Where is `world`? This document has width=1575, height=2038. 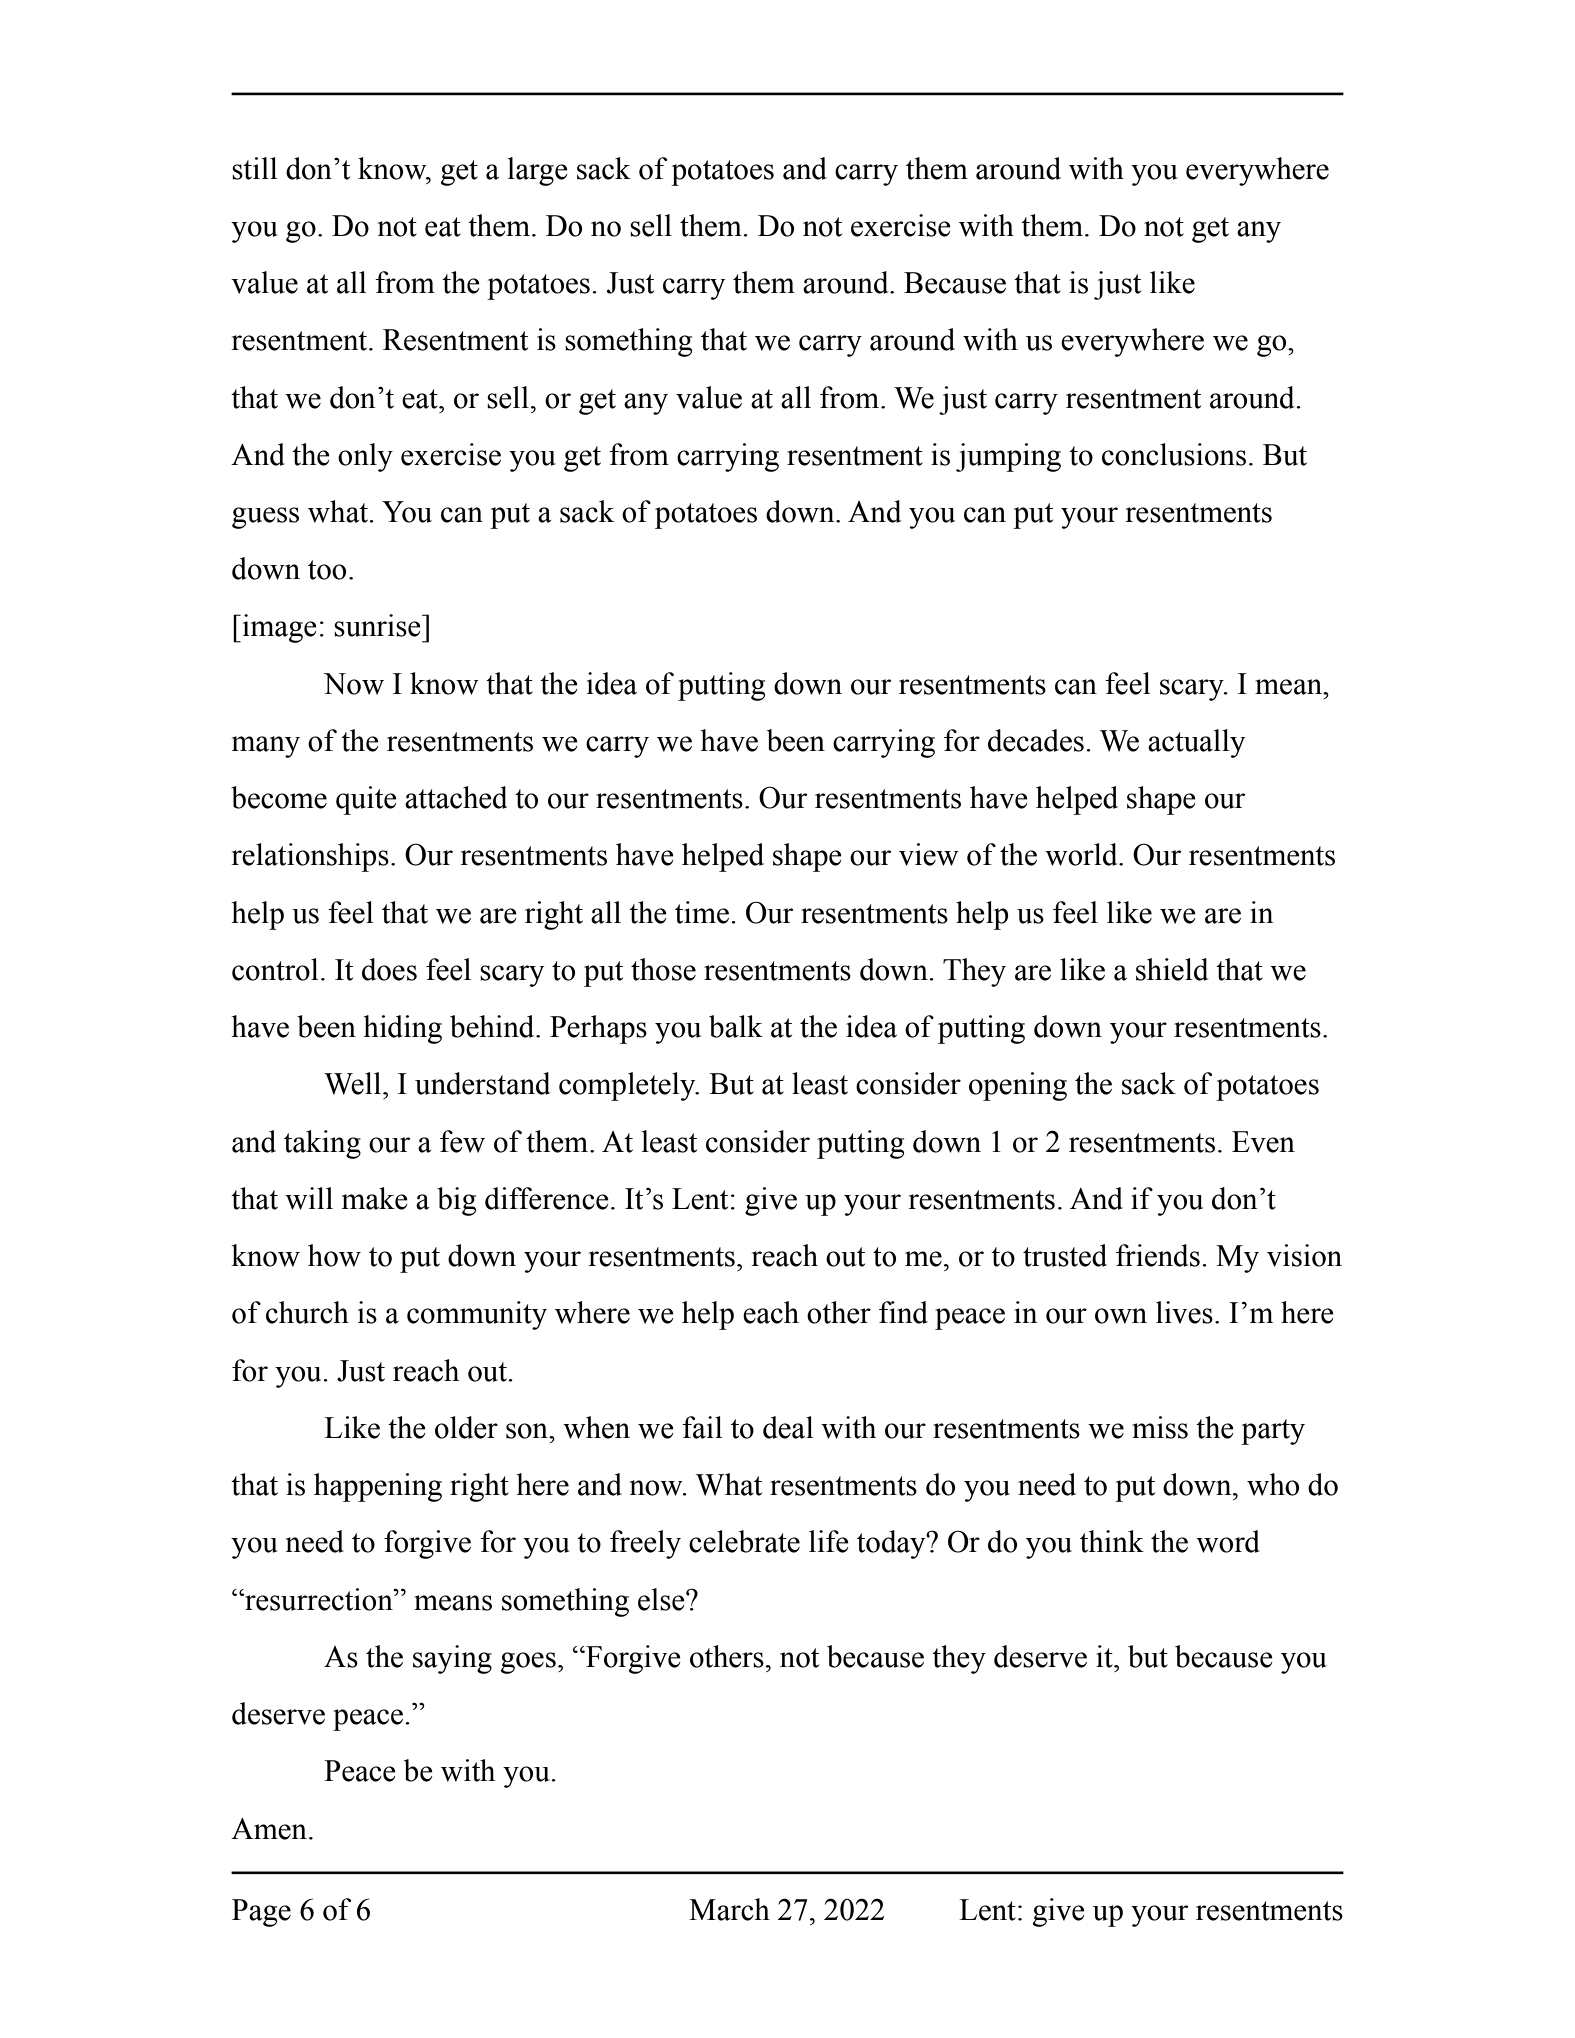
world is located at coordinates (1082, 854).
